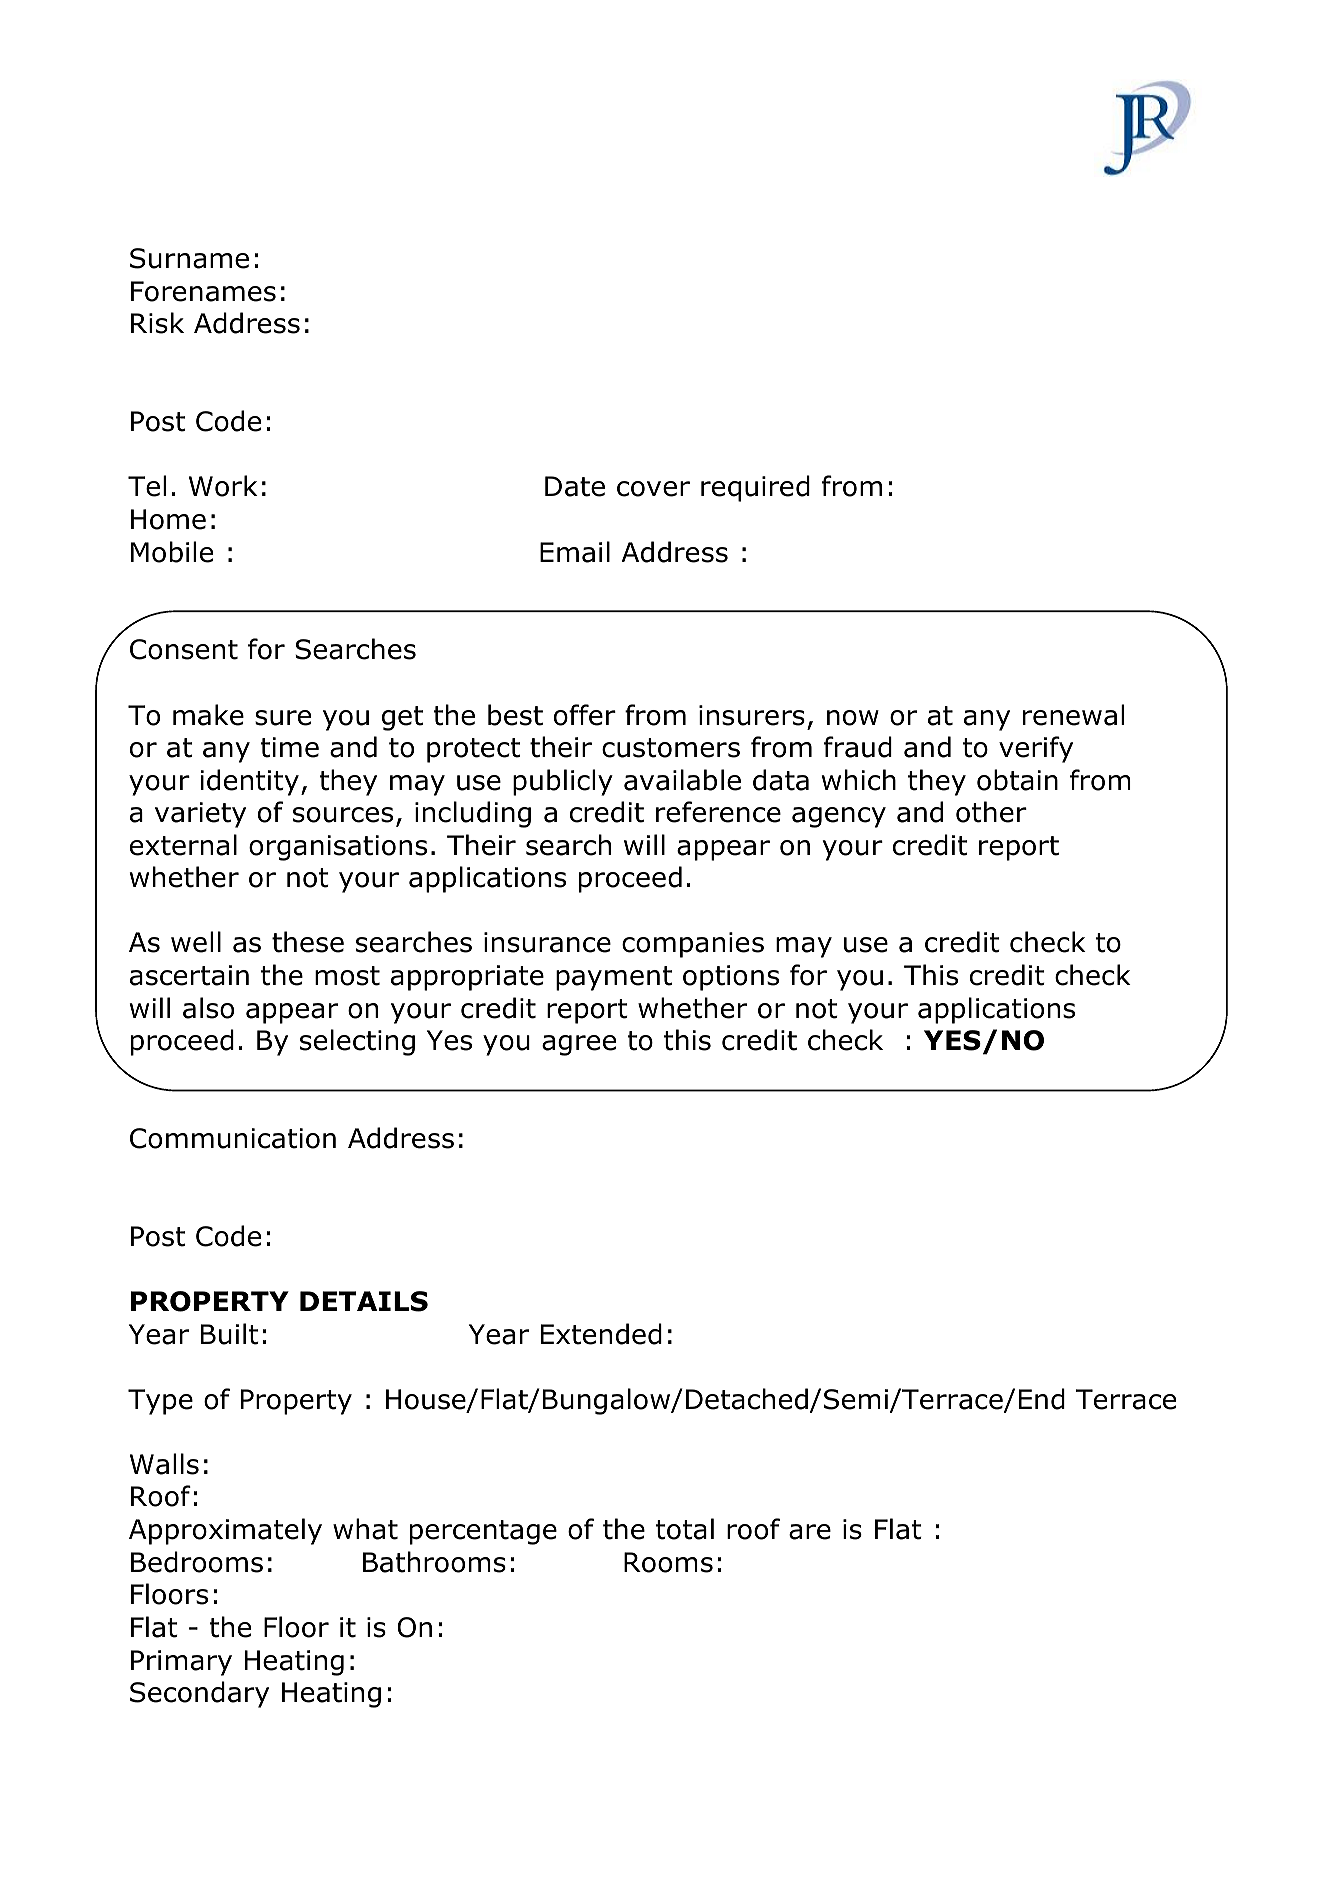 The width and height of the page is (1330, 1881). Describe the element at coordinates (685, 1529) in the page. I see `total` at that location.
